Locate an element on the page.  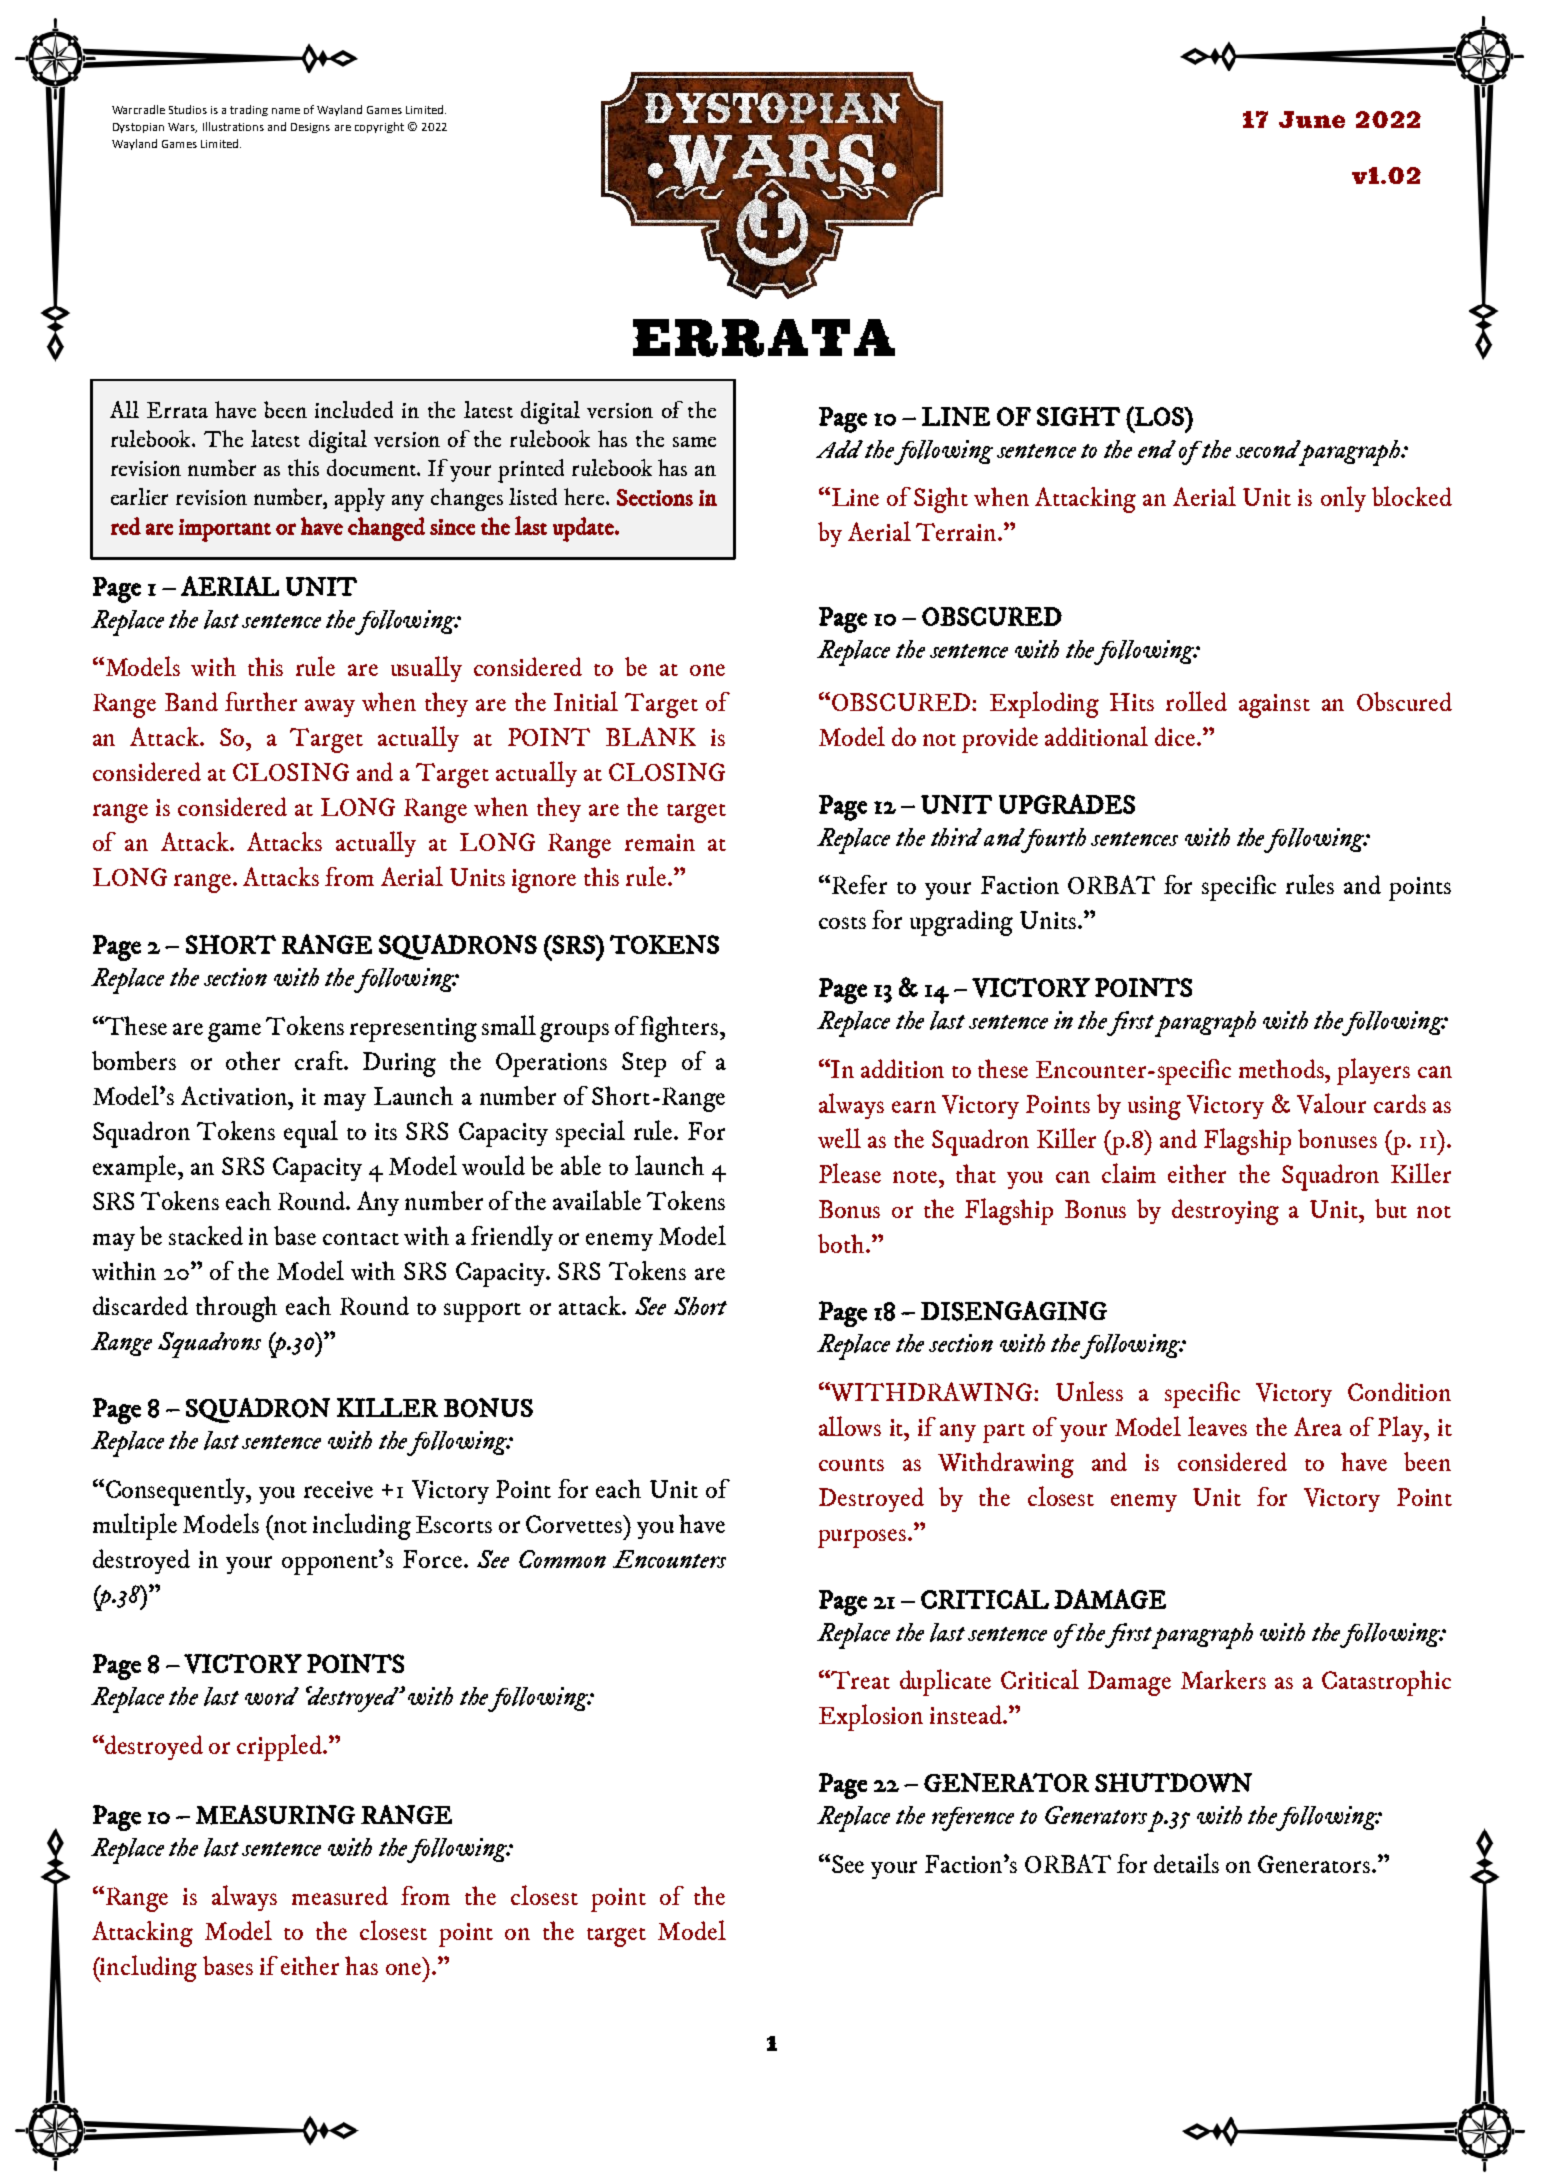
methods is located at coordinates (1283, 1068).
